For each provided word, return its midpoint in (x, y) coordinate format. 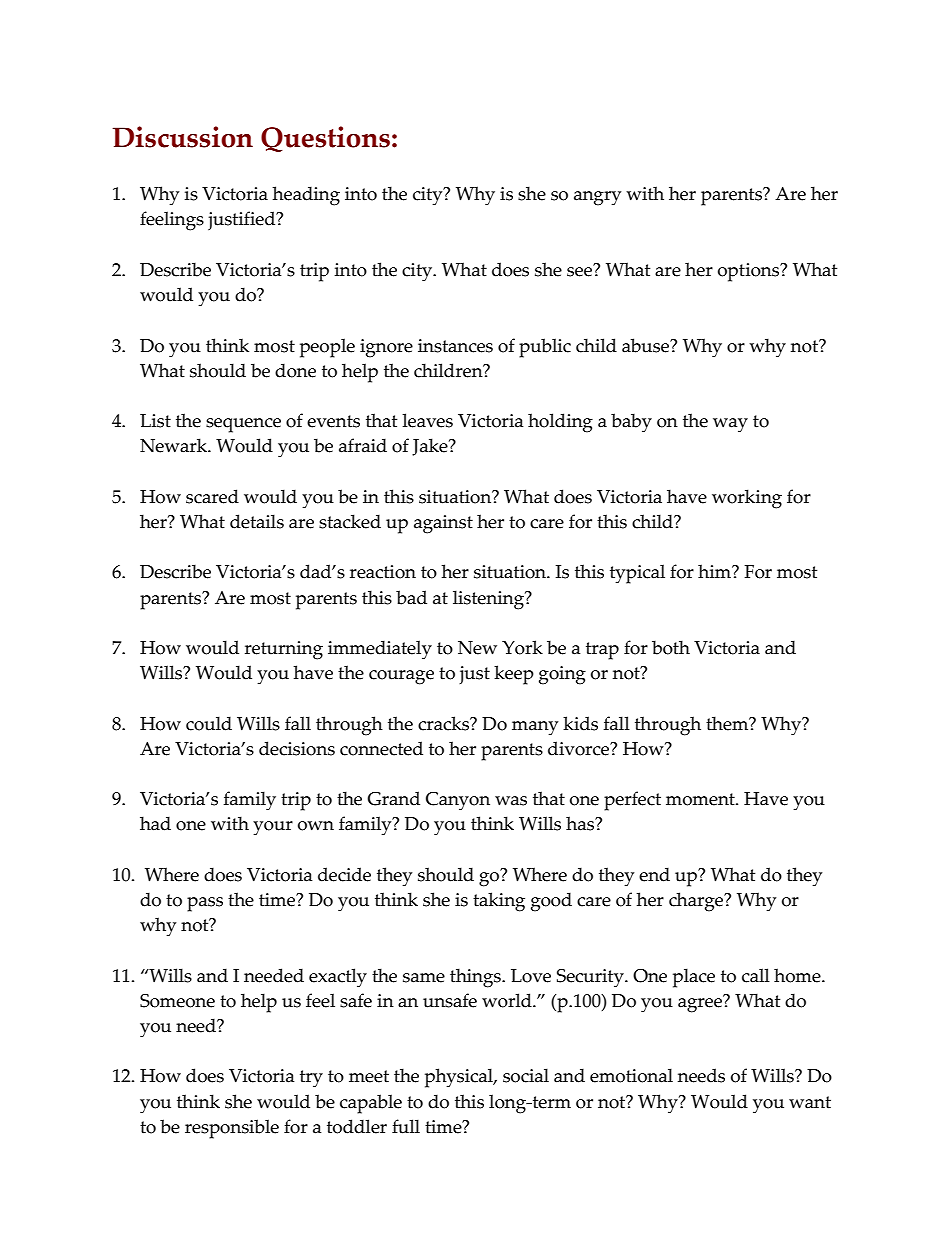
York (522, 647)
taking (499, 902)
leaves (427, 420)
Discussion (182, 137)
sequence (243, 425)
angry (597, 198)
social (526, 1075)
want (810, 1102)
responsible (232, 1129)
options (750, 272)
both (671, 647)
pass (205, 904)
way (730, 425)
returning (284, 650)
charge (697, 902)
